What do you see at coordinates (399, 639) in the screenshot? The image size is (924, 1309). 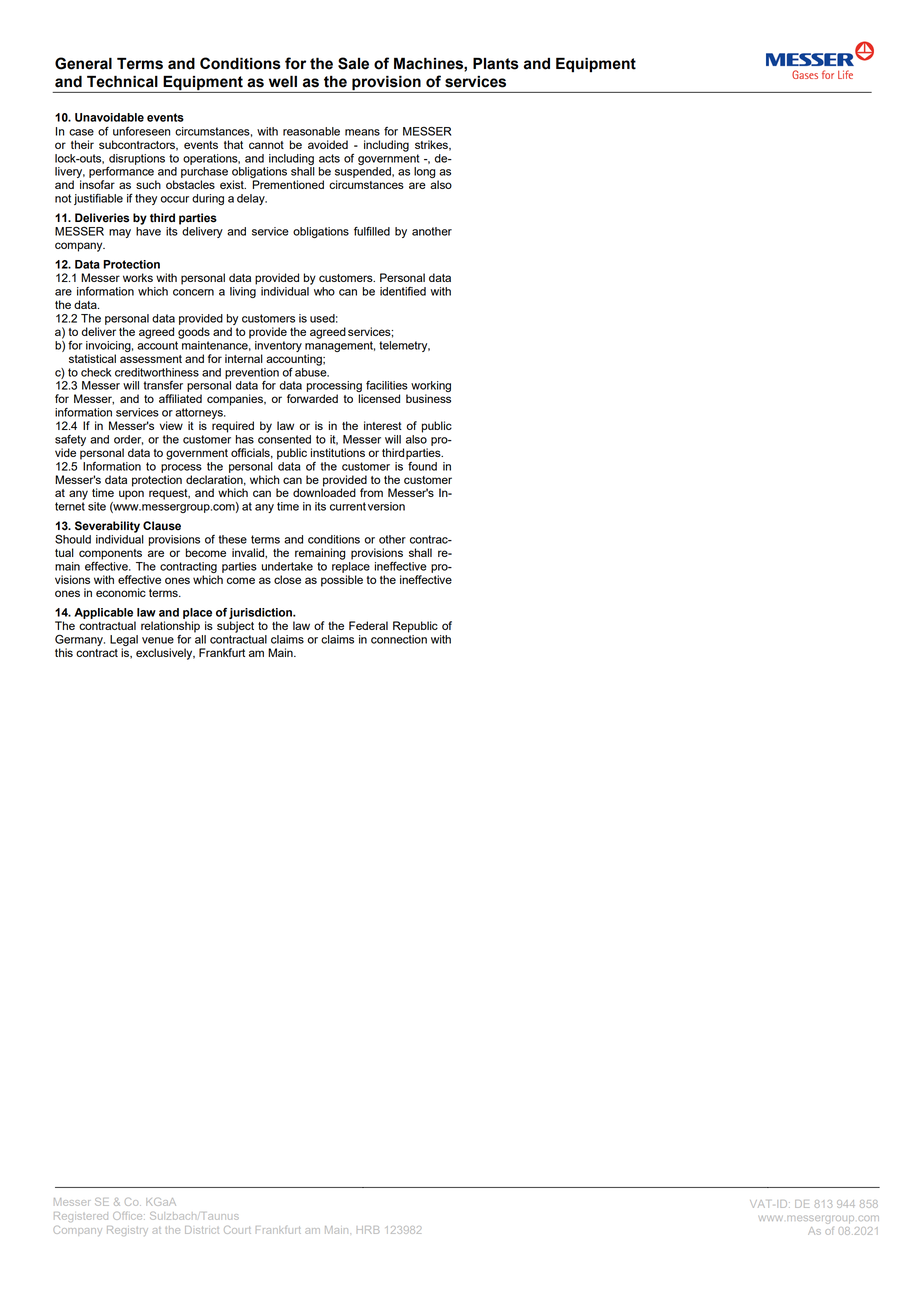 I see `connection` at bounding box center [399, 639].
